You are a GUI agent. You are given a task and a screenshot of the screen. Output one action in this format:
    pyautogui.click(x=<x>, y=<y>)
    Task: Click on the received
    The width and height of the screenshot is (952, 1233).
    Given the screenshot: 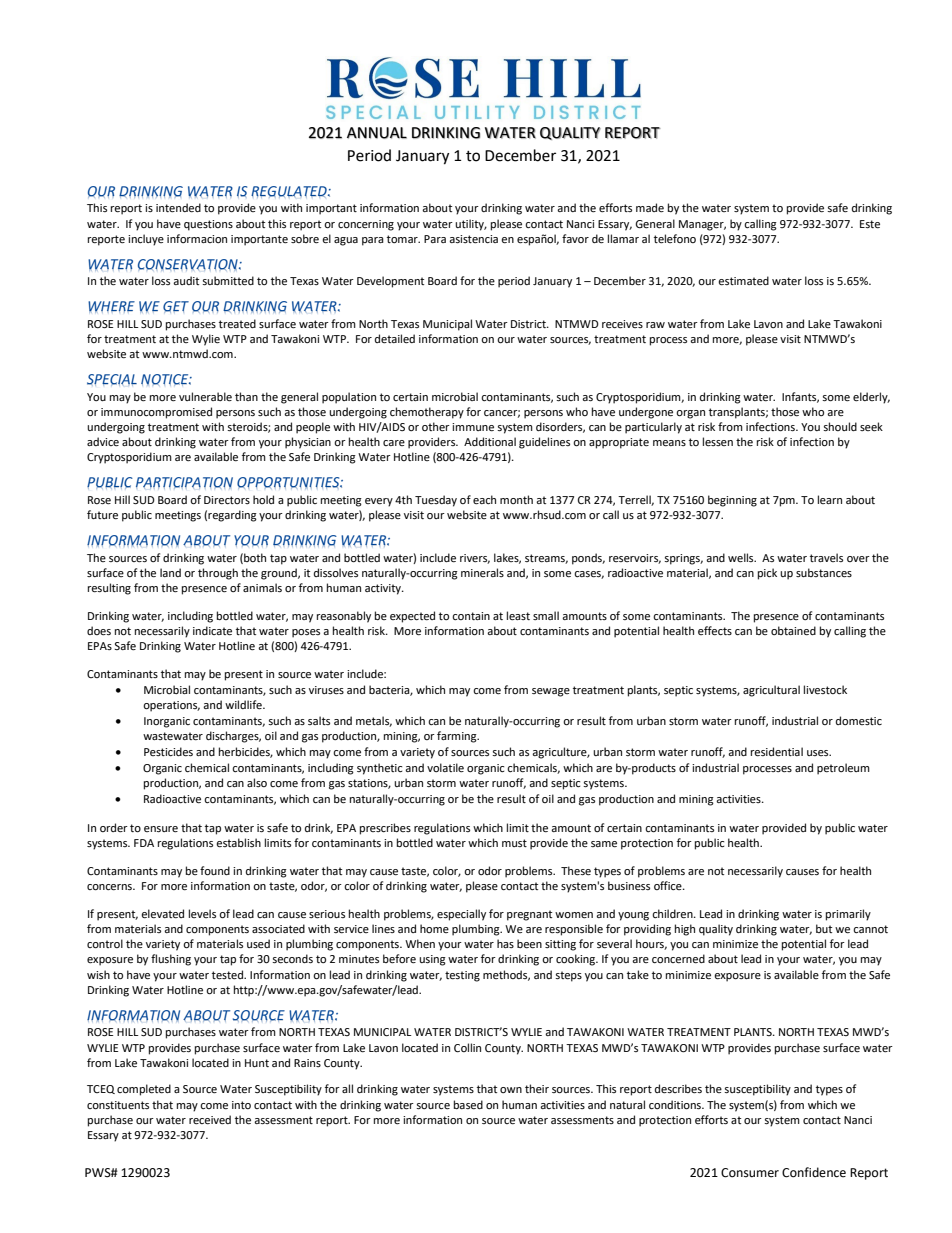 What is the action you would take?
    pyautogui.click(x=210, y=1120)
